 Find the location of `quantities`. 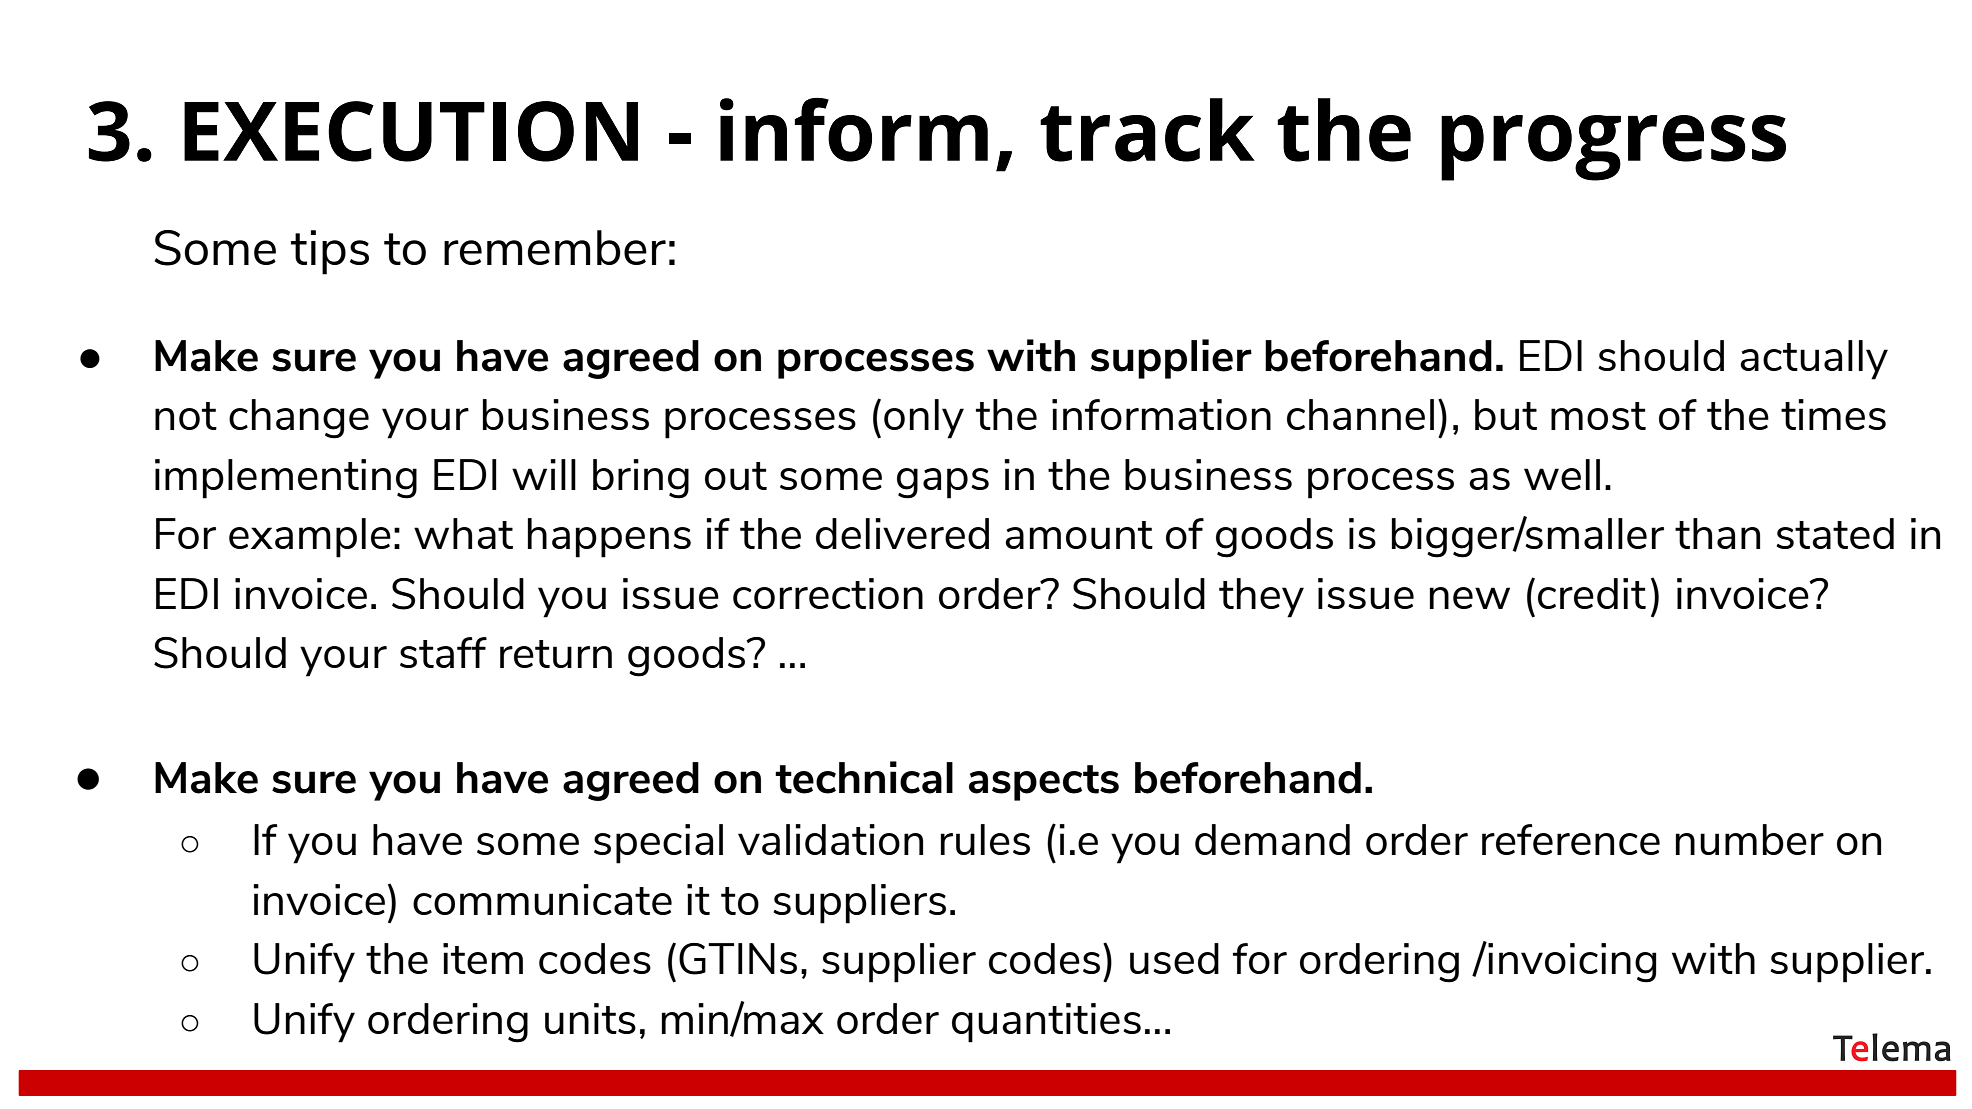

quantities is located at coordinates (1046, 1023).
